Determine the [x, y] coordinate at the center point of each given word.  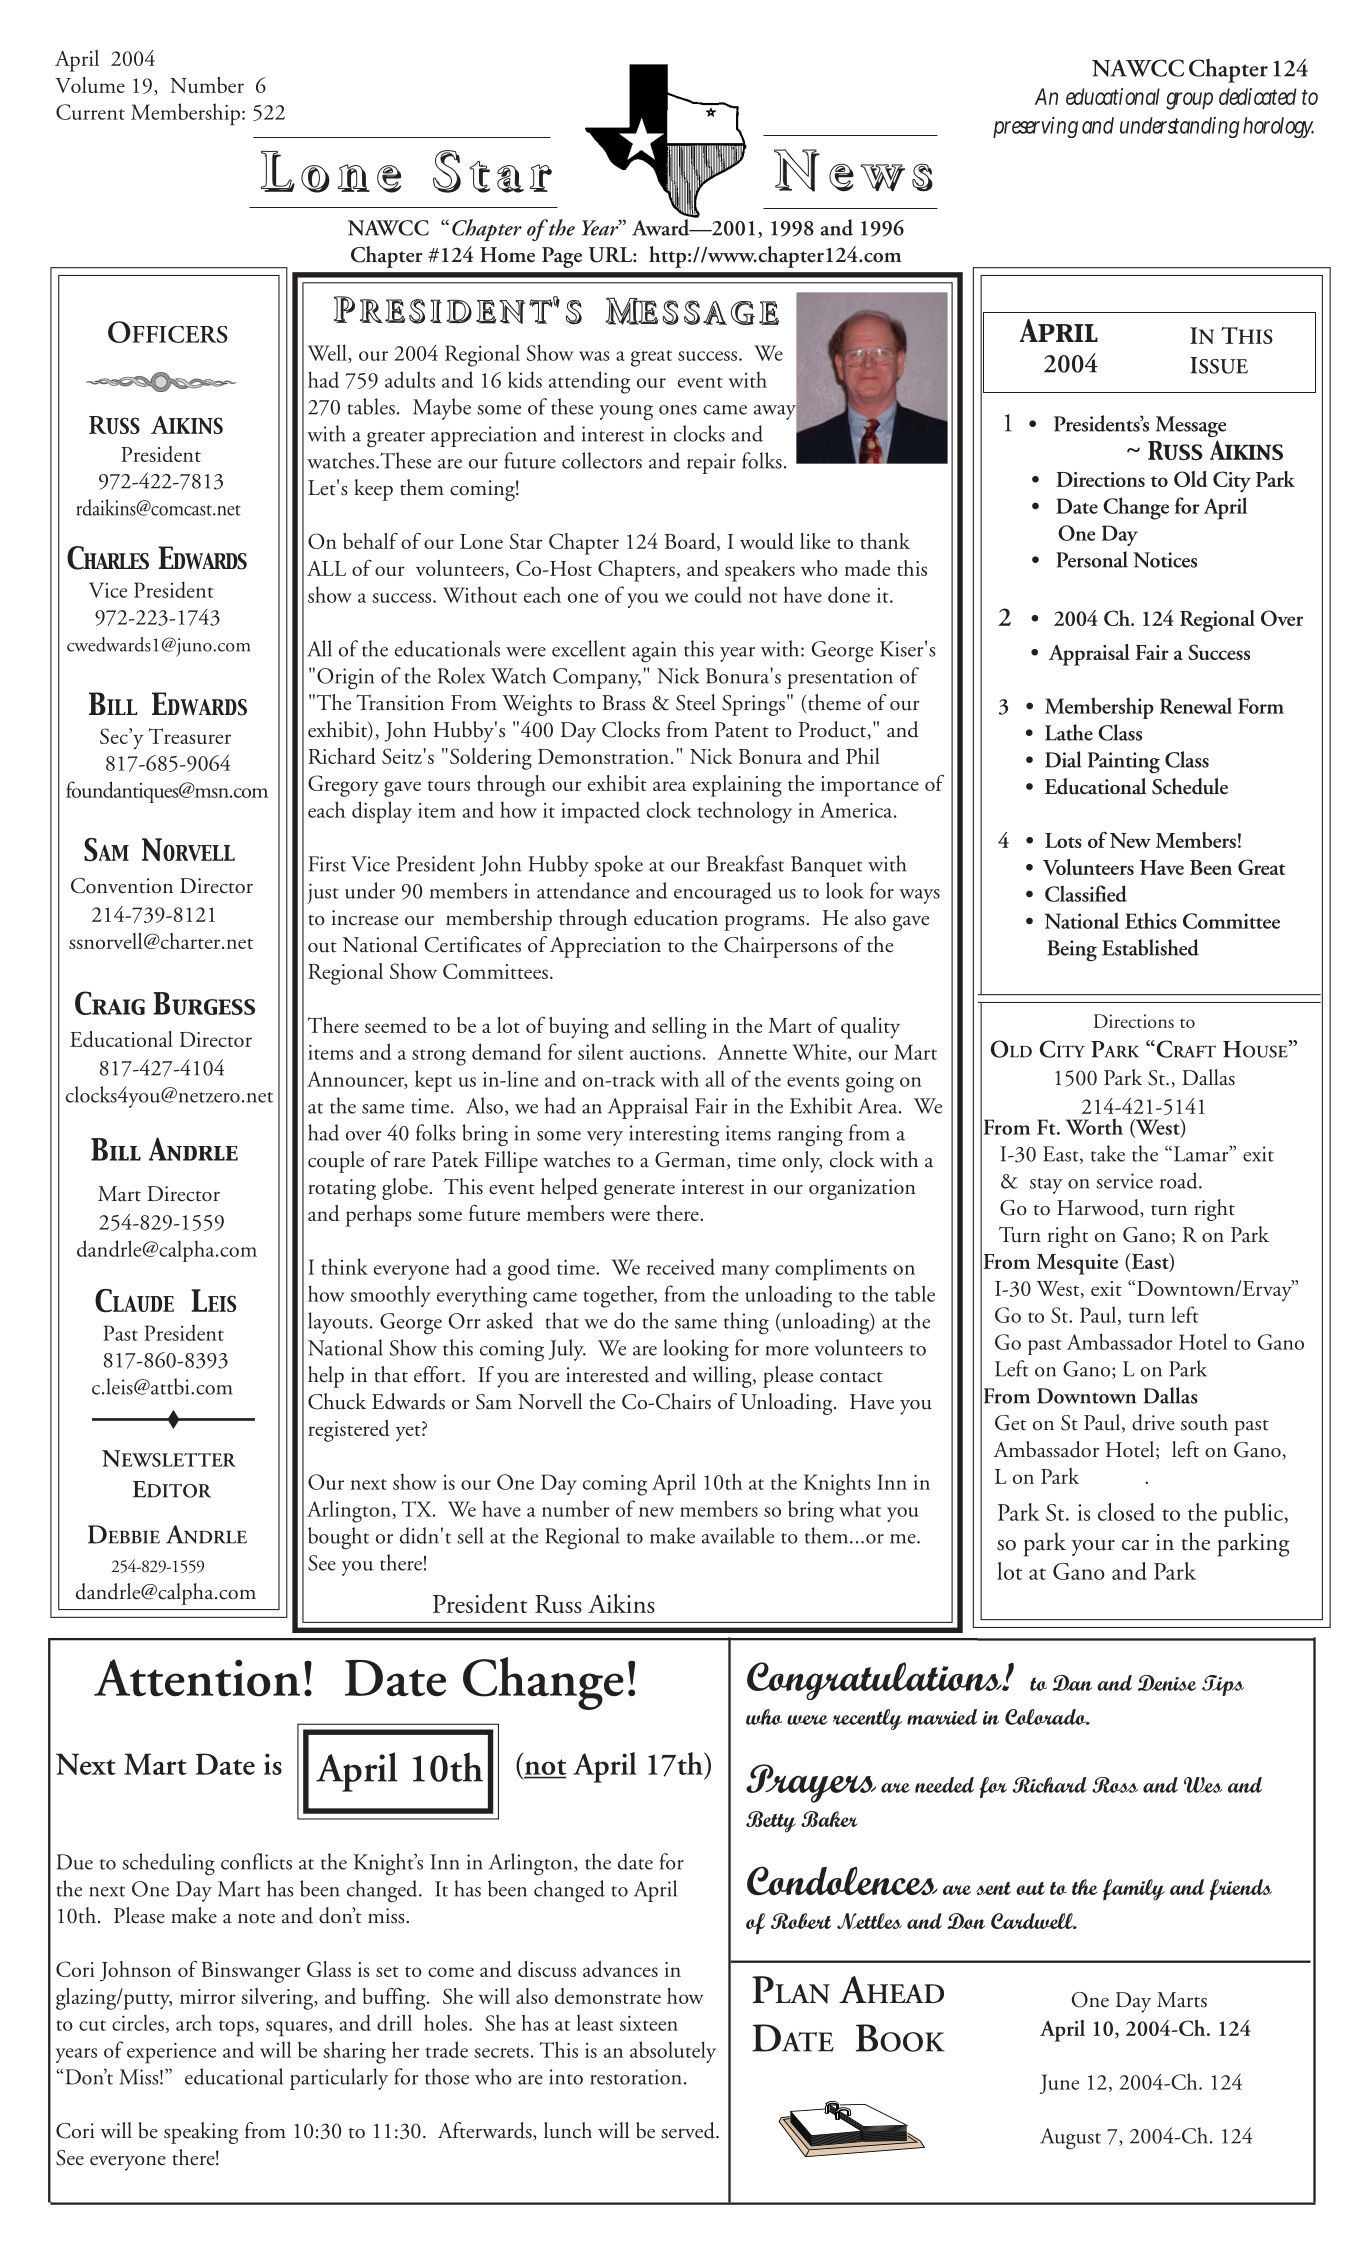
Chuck [337, 1401]
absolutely [673, 2052]
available [738, 1535]
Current [90, 112]
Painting [1124, 763]
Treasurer [190, 736]
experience [171, 2053]
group [1189, 101]
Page [562, 257]
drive [1153, 1422]
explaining [737, 786]
